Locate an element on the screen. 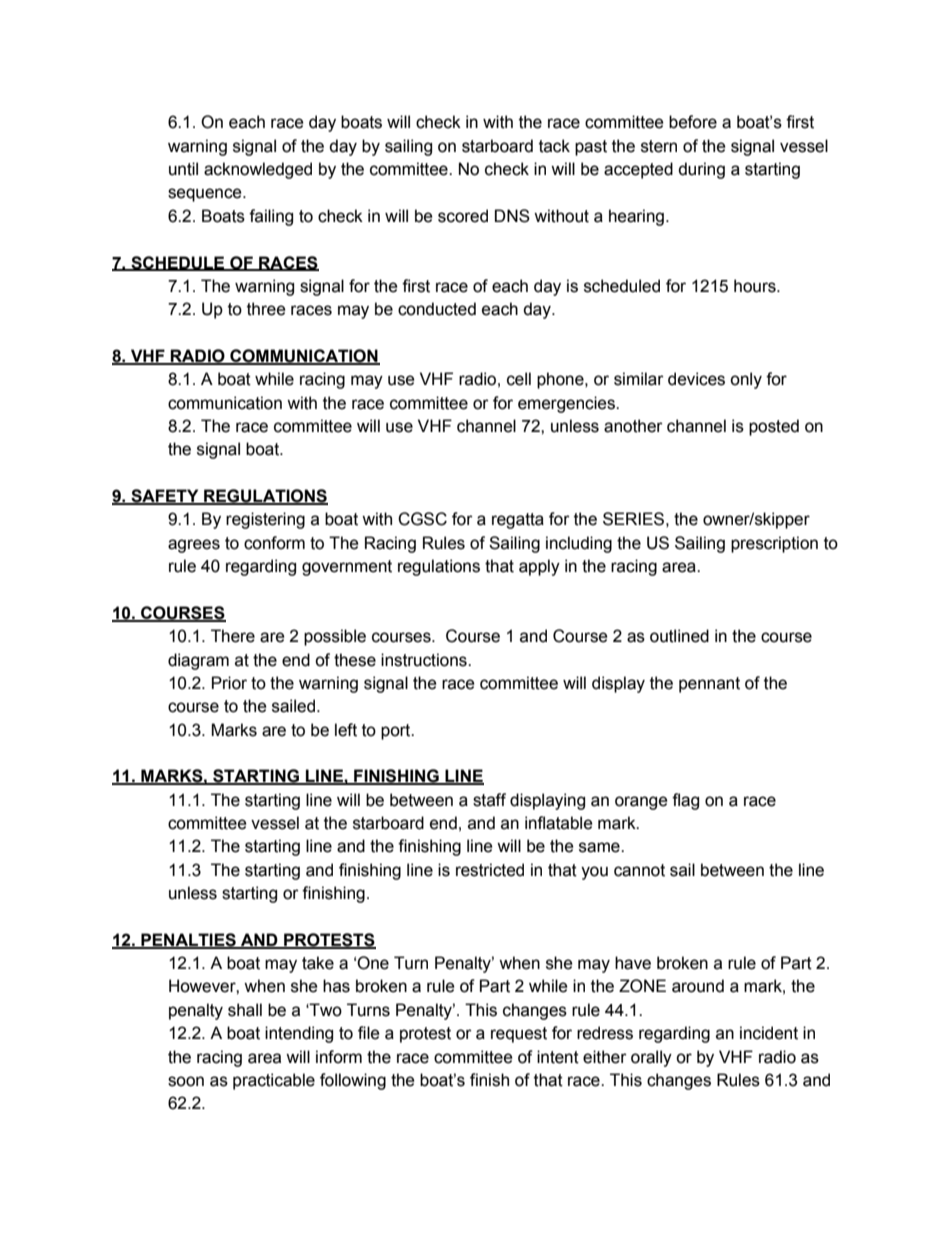 The image size is (952, 1233). devices is located at coordinates (696, 379).
